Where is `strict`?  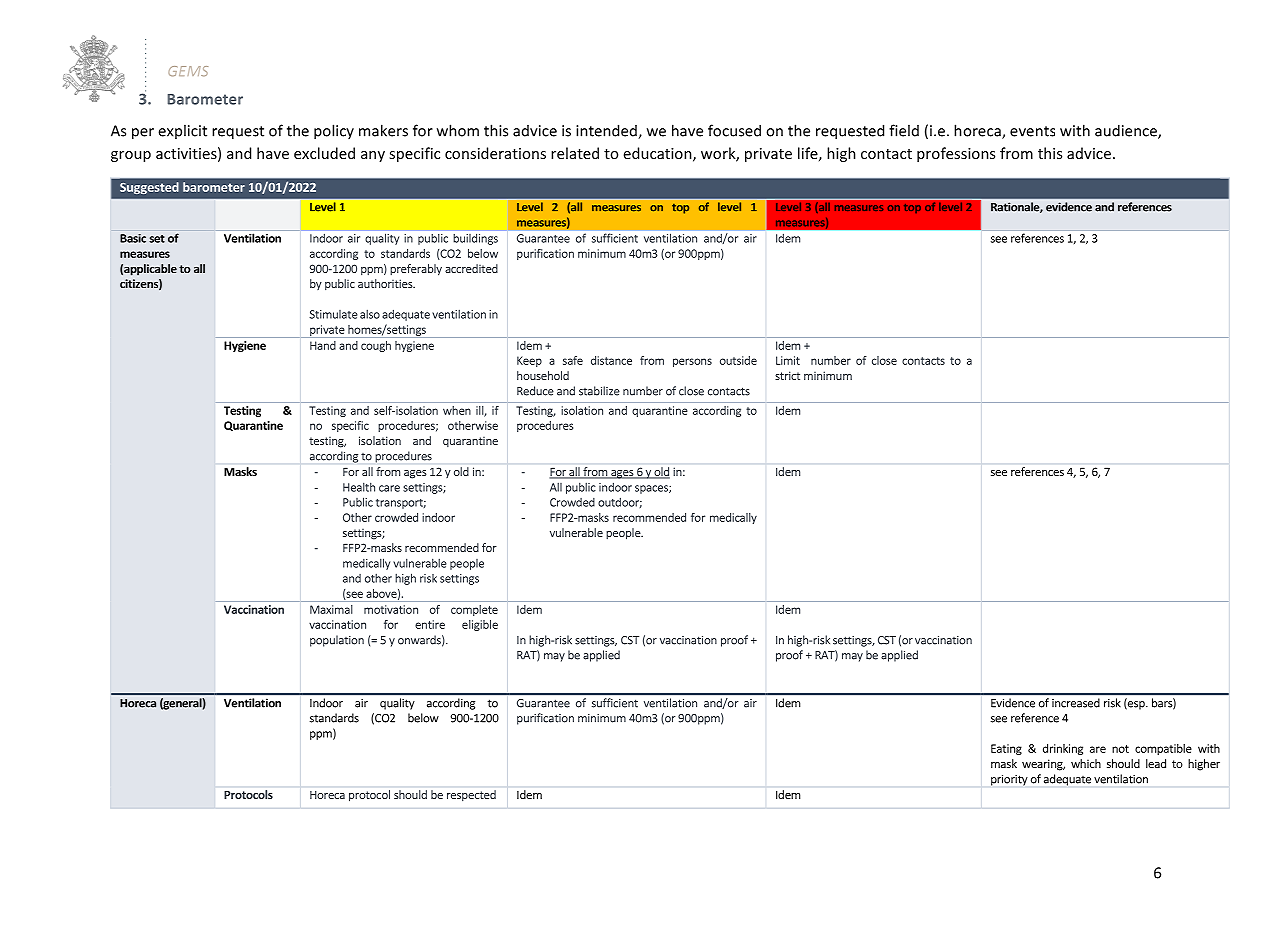
strict is located at coordinates (787, 375).
